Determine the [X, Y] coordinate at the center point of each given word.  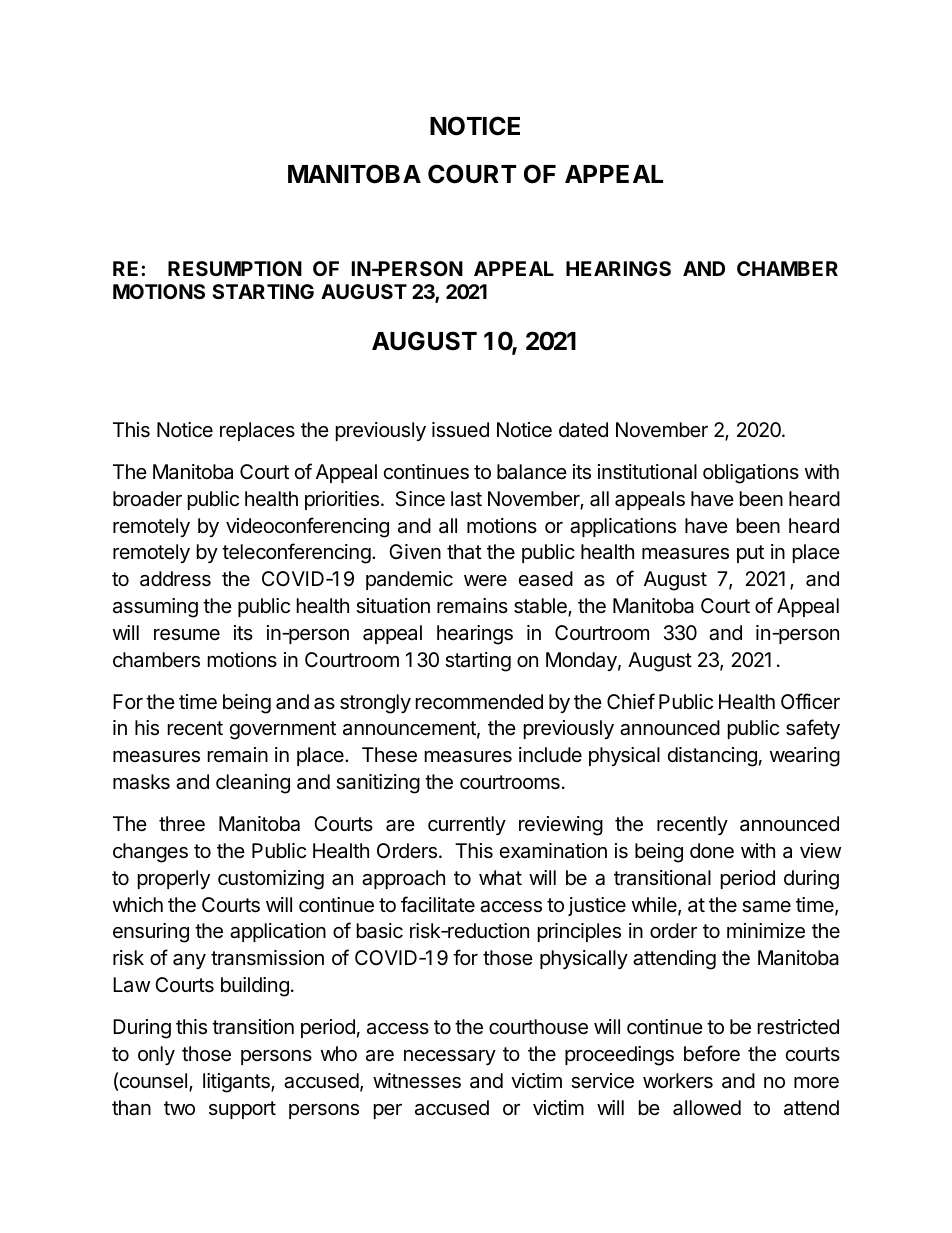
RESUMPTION [235, 268]
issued [460, 430]
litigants [237, 1083]
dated [583, 429]
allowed [707, 1108]
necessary [450, 1057]
